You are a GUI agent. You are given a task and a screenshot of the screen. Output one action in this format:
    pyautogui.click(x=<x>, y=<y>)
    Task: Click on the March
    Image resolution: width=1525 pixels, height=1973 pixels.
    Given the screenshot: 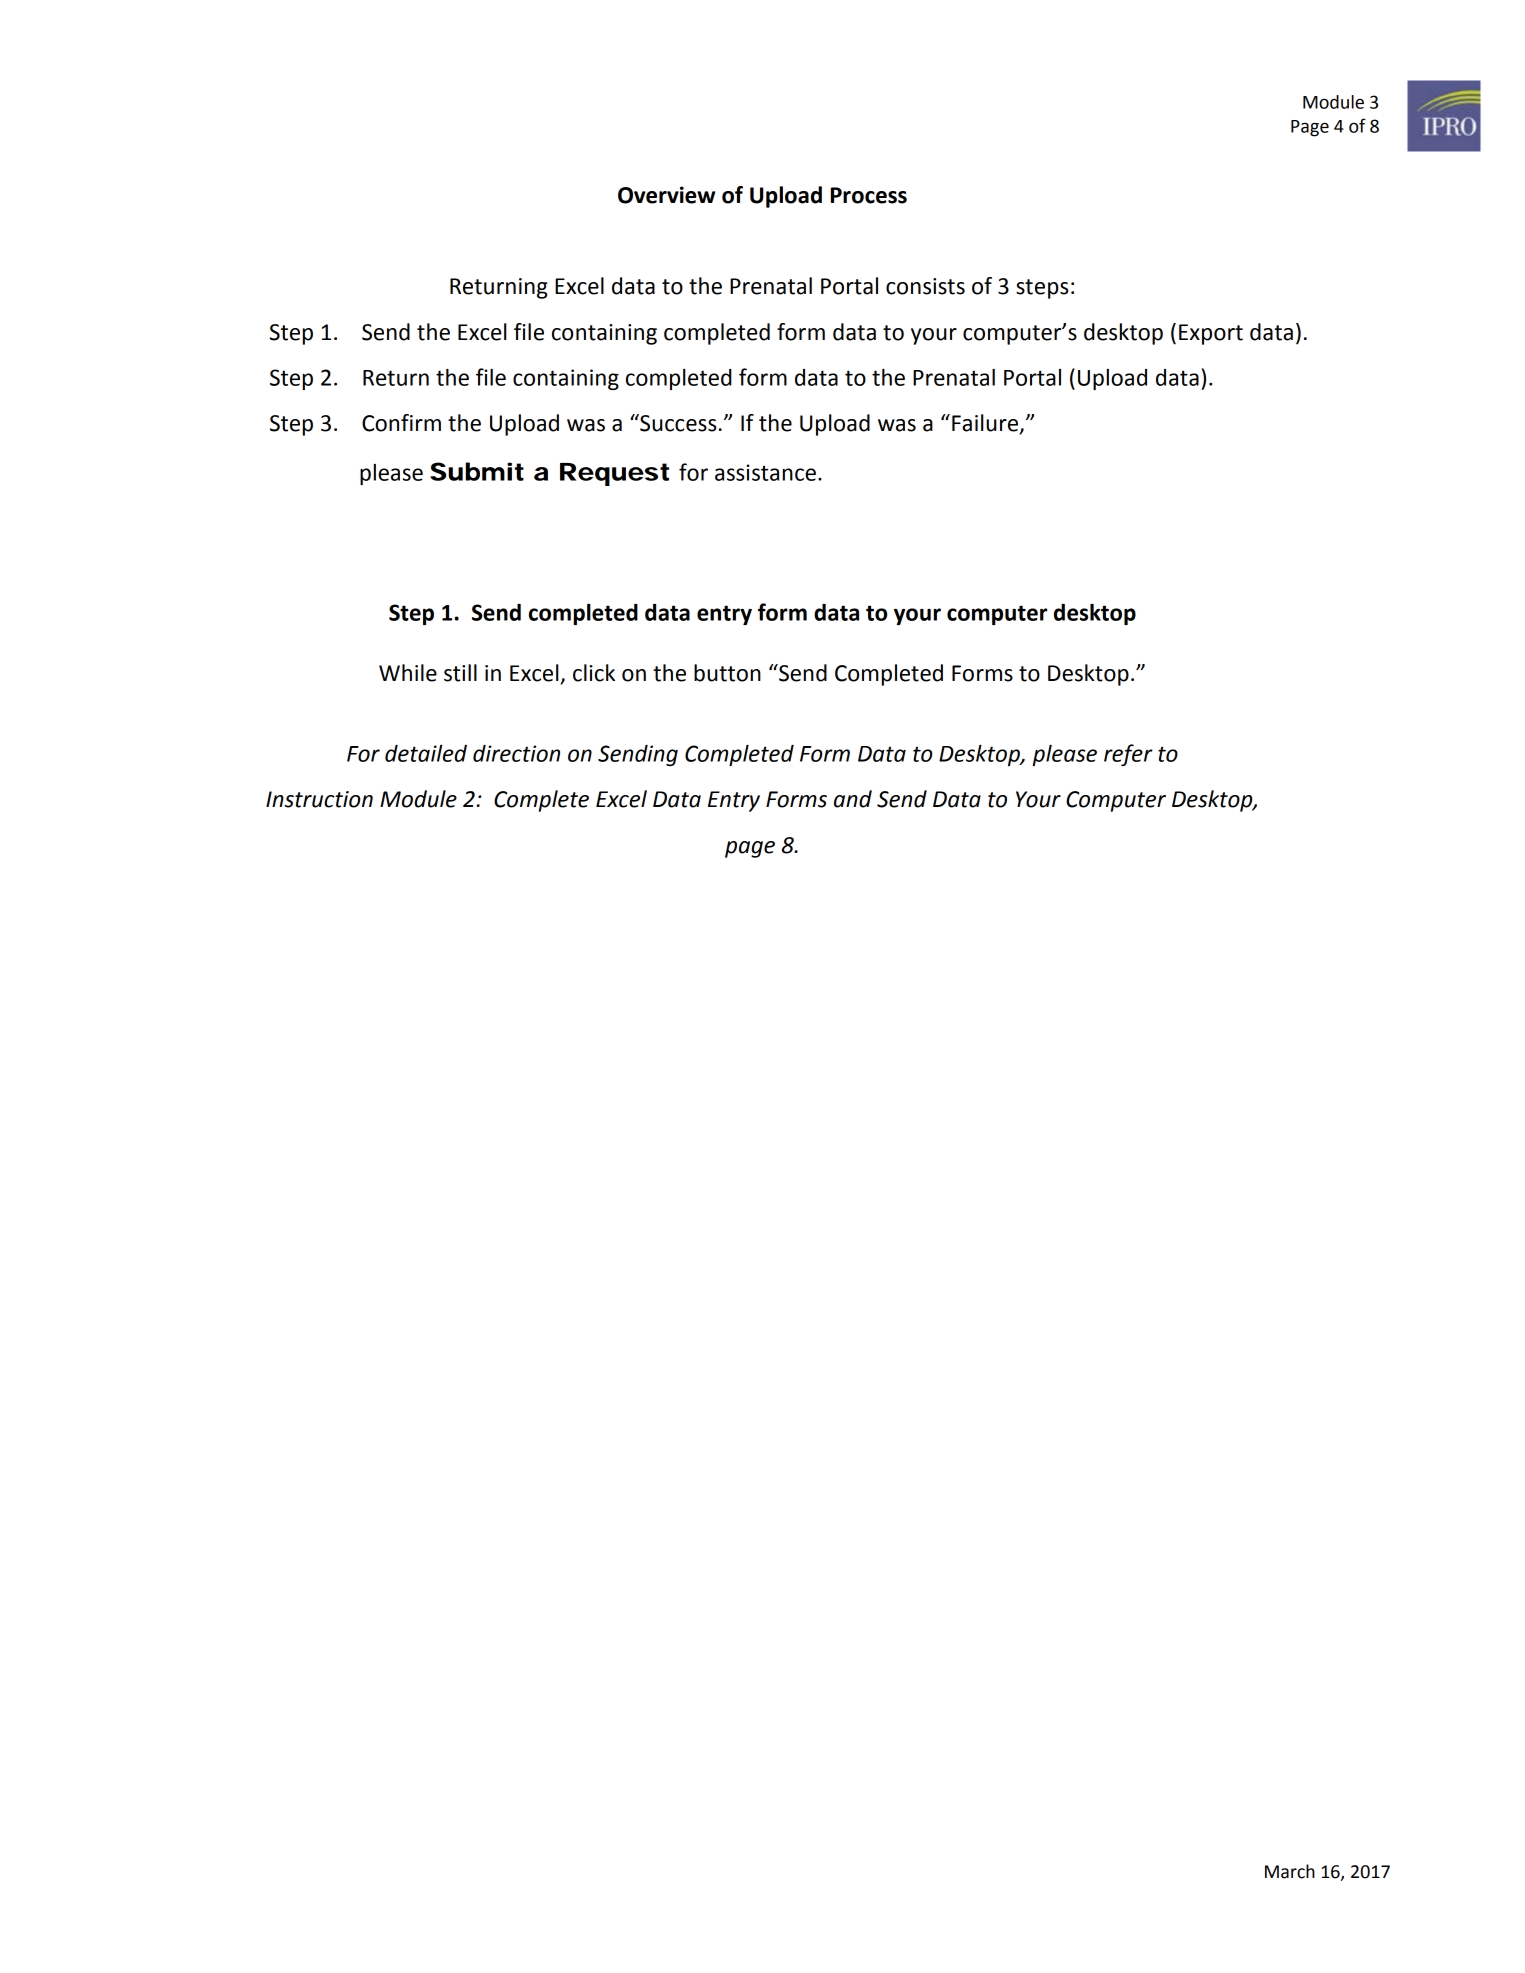 What is the action you would take?
    pyautogui.click(x=1290, y=1871)
